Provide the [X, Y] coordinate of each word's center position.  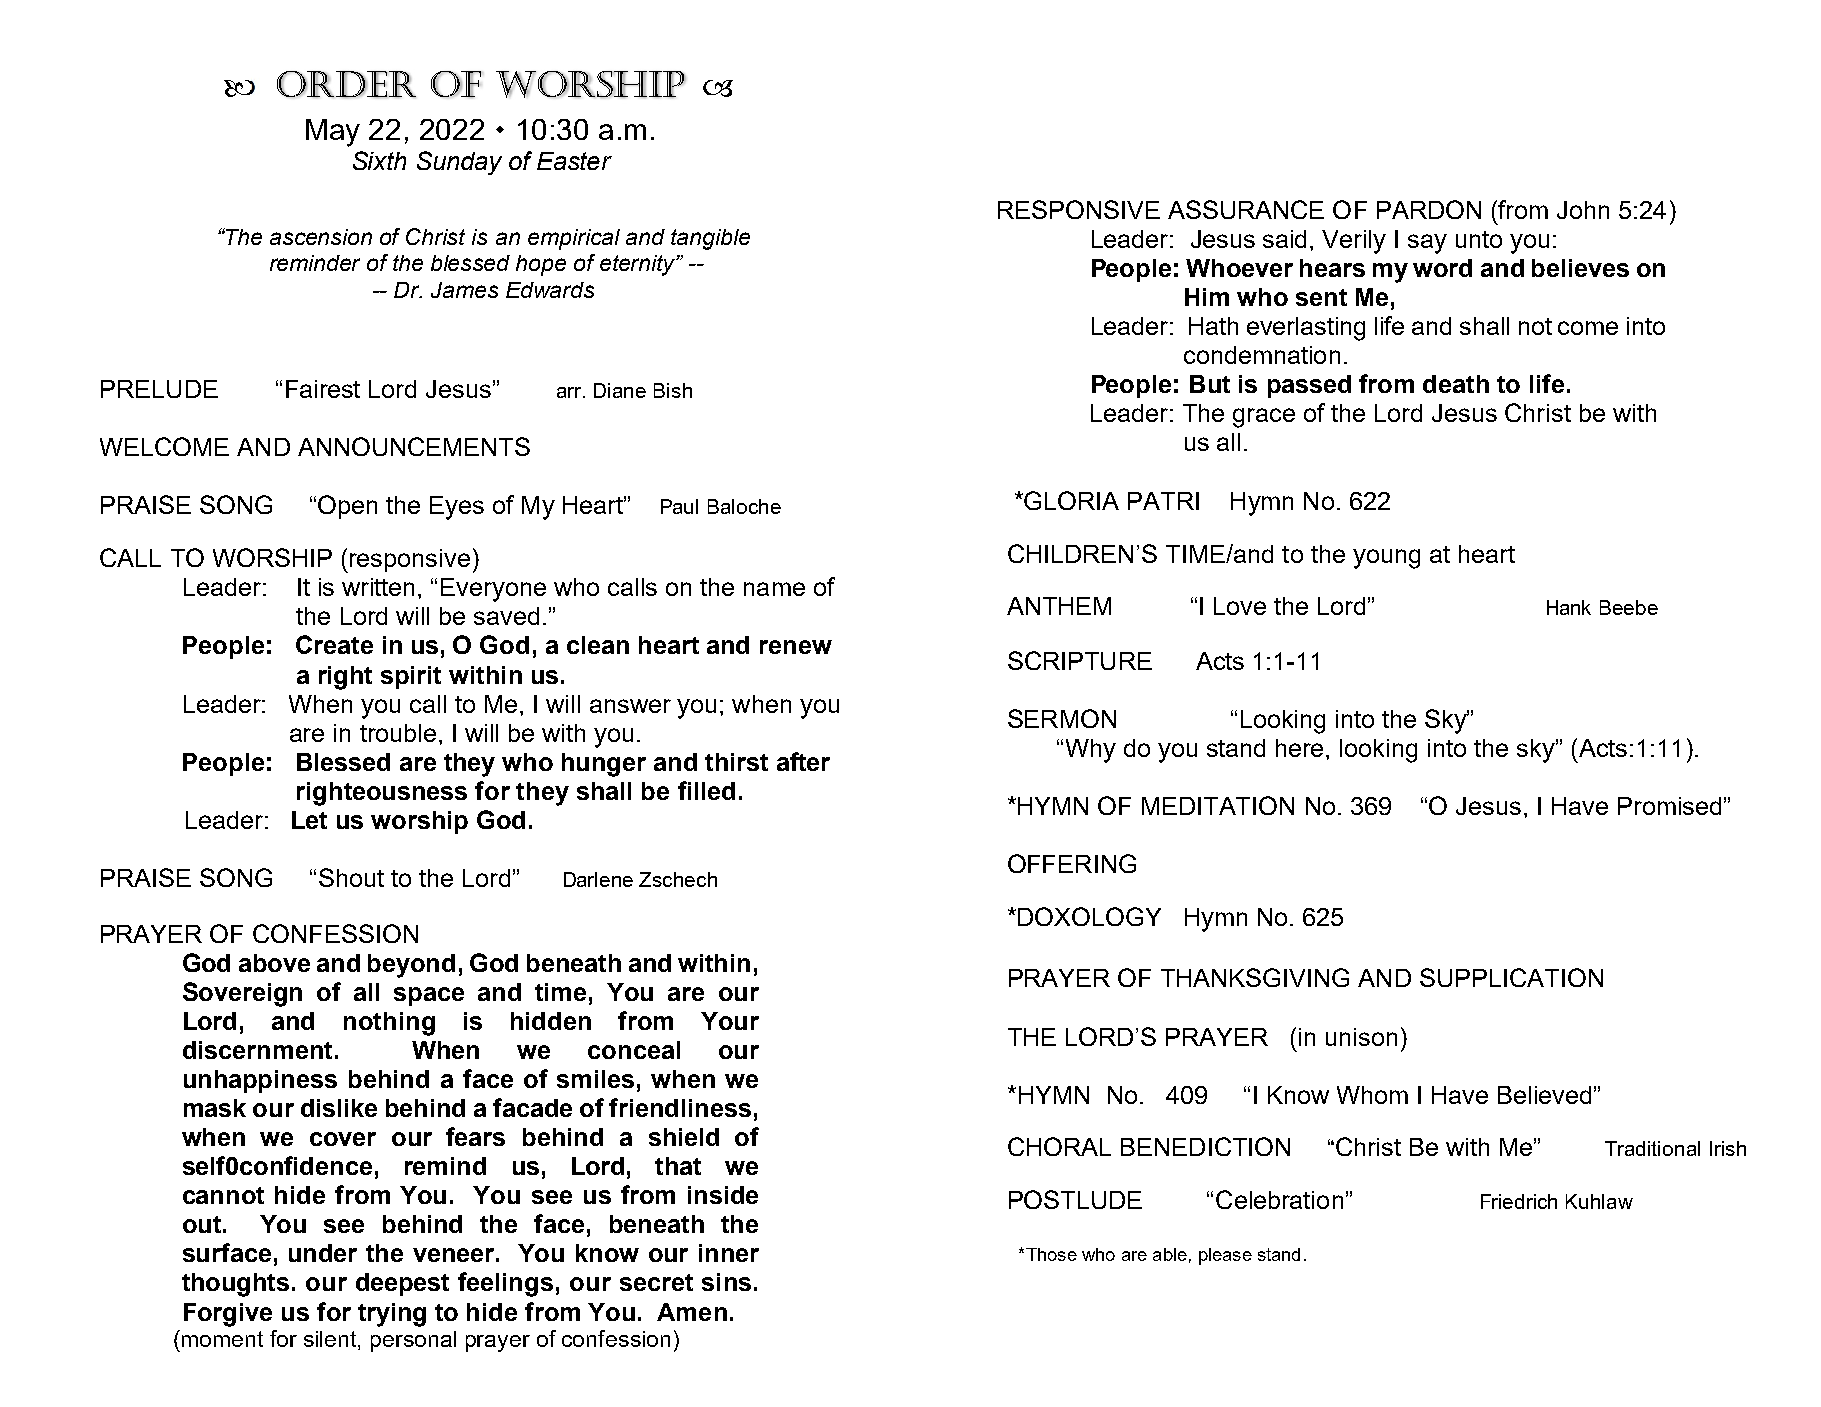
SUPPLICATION [1511, 977]
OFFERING [1072, 863]
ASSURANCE [1246, 209]
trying [392, 1315]
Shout [351, 877]
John [1583, 210]
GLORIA [1071, 500]
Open [347, 507]
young [1386, 559]
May [333, 133]
